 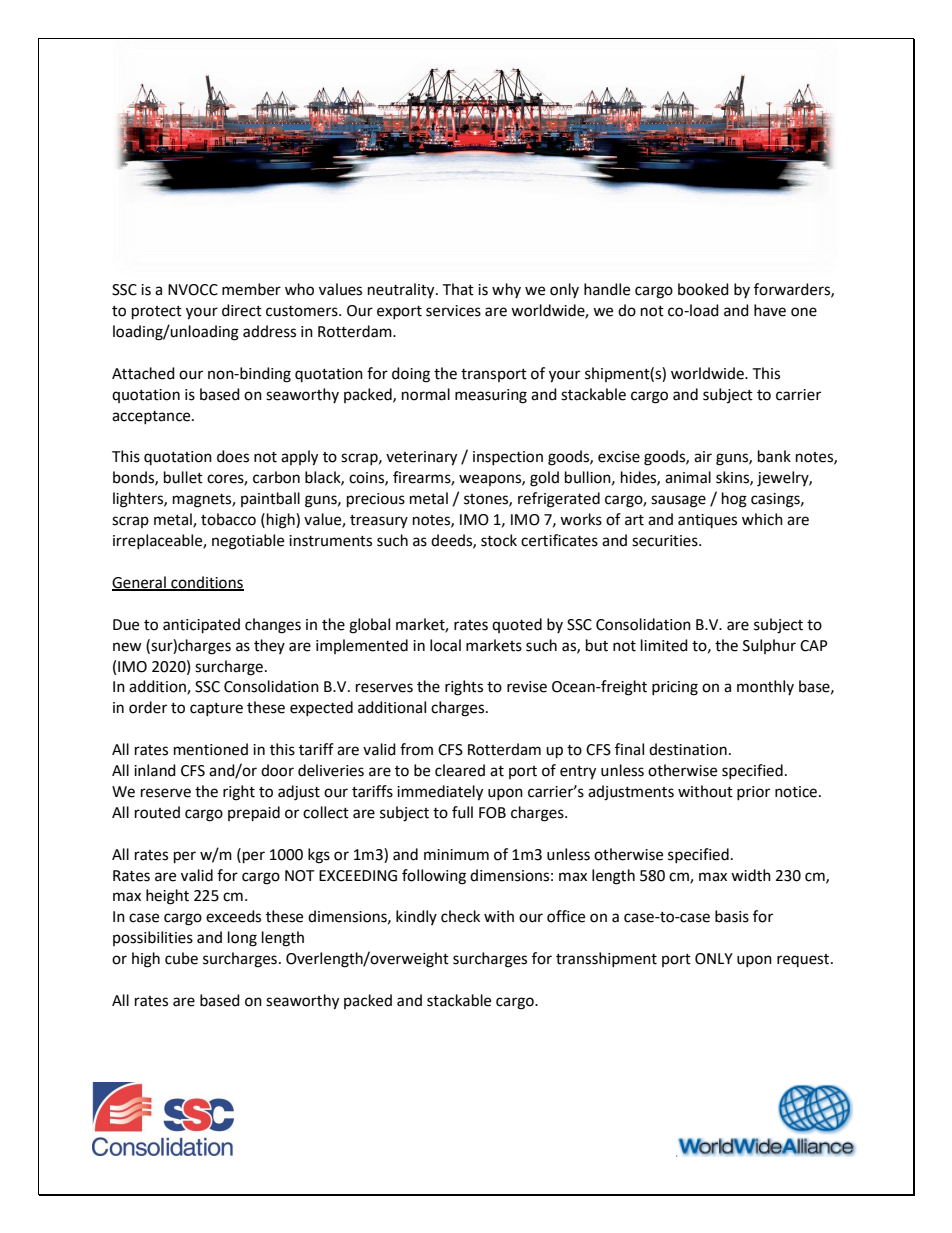 What do you see at coordinates (460, 916) in the screenshot?
I see `check` at bounding box center [460, 916].
